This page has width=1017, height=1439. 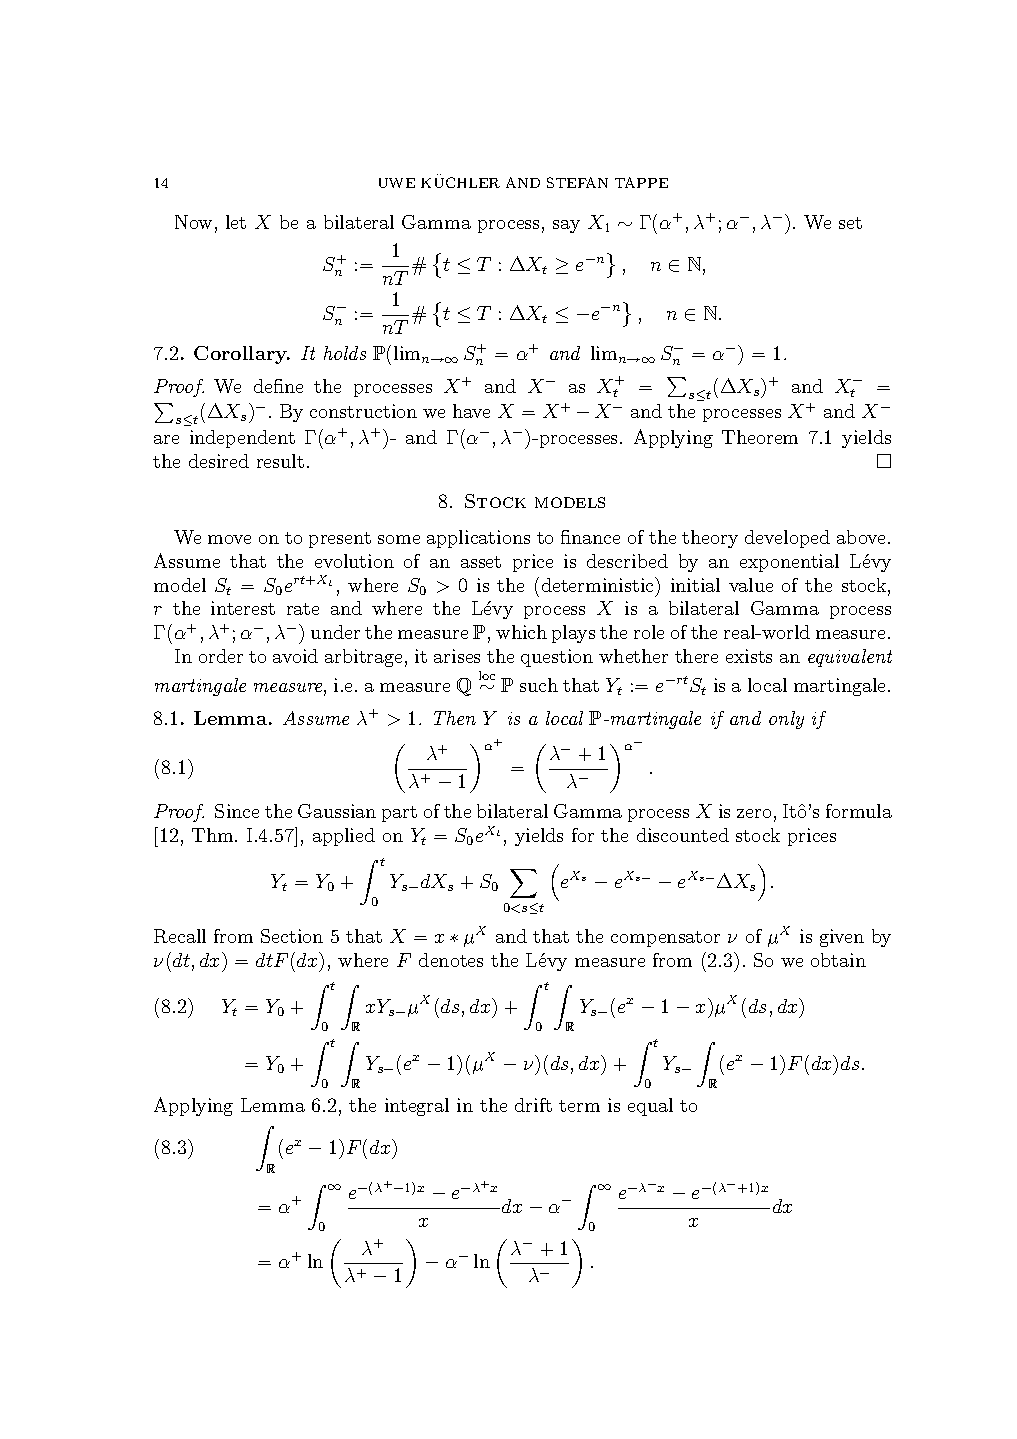 I want to click on say, so click(x=566, y=226).
